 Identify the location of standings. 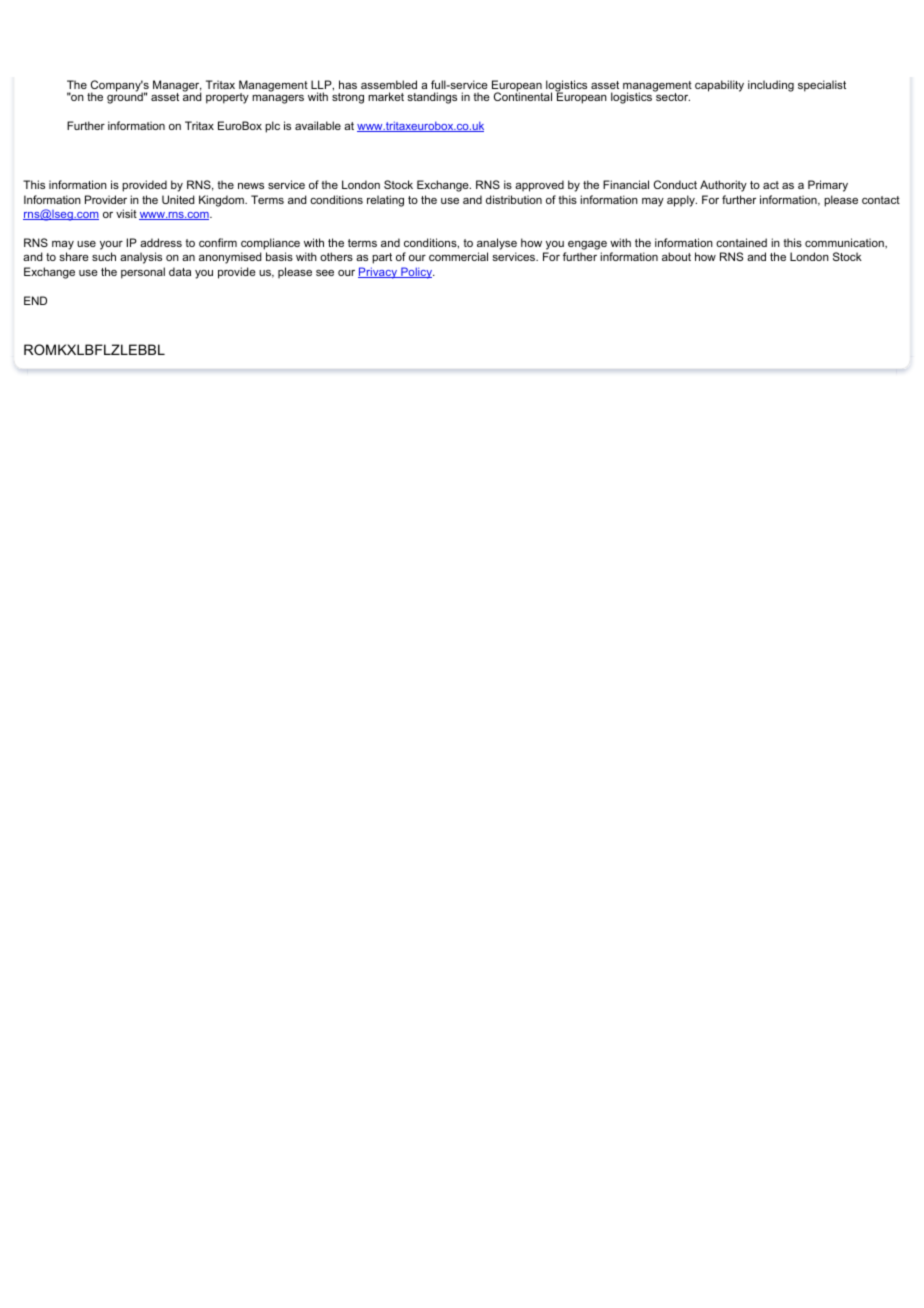
(432, 98).
